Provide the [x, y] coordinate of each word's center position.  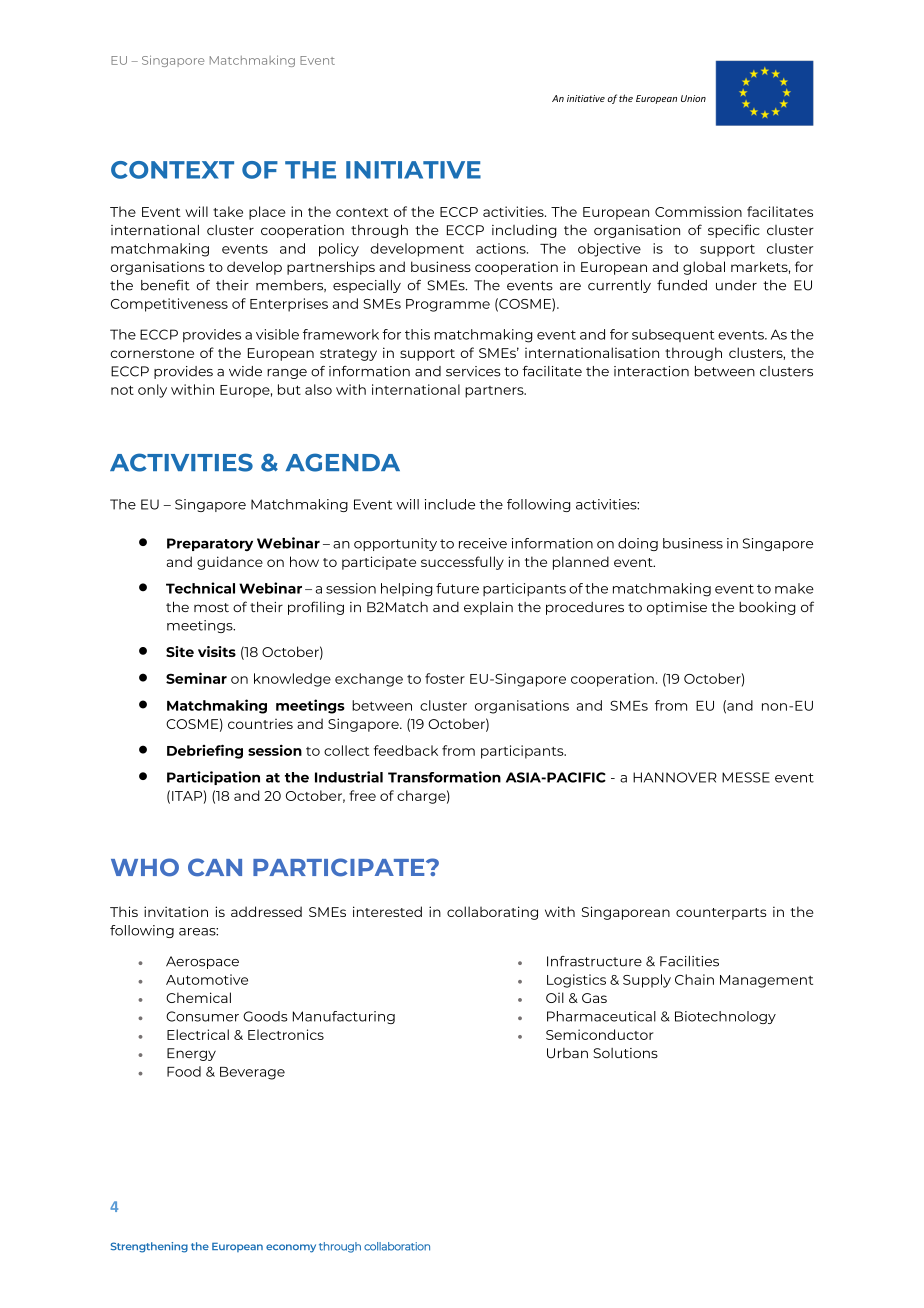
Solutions [625, 1053]
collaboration [397, 1246]
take [228, 211]
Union [693, 98]
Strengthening [149, 1247]
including [524, 231]
